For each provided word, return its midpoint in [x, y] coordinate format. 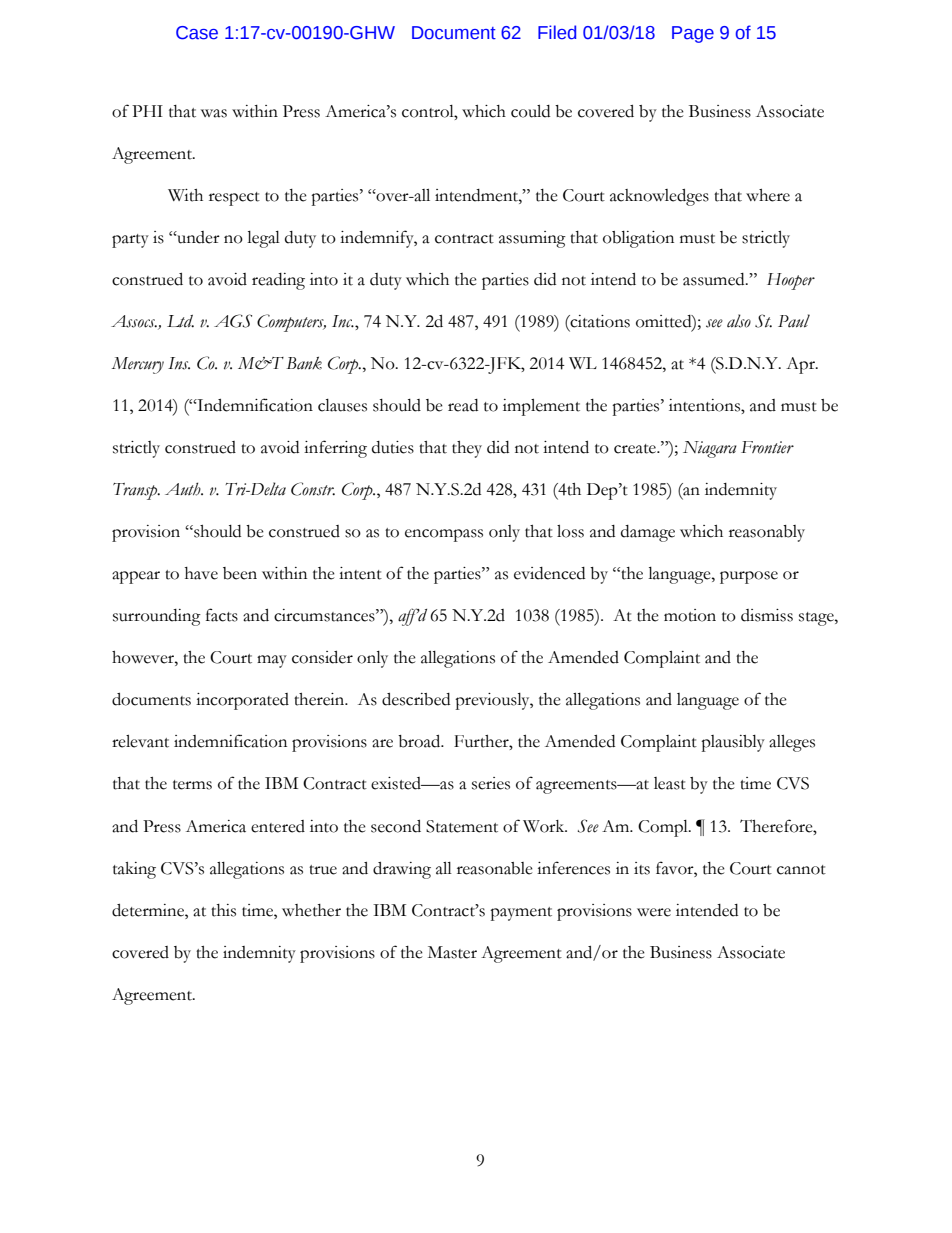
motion [690, 615]
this [223, 910]
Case [197, 33]
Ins [179, 363]
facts [222, 615]
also [739, 321]
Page [693, 34]
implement [541, 407]
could [530, 111]
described [416, 699]
